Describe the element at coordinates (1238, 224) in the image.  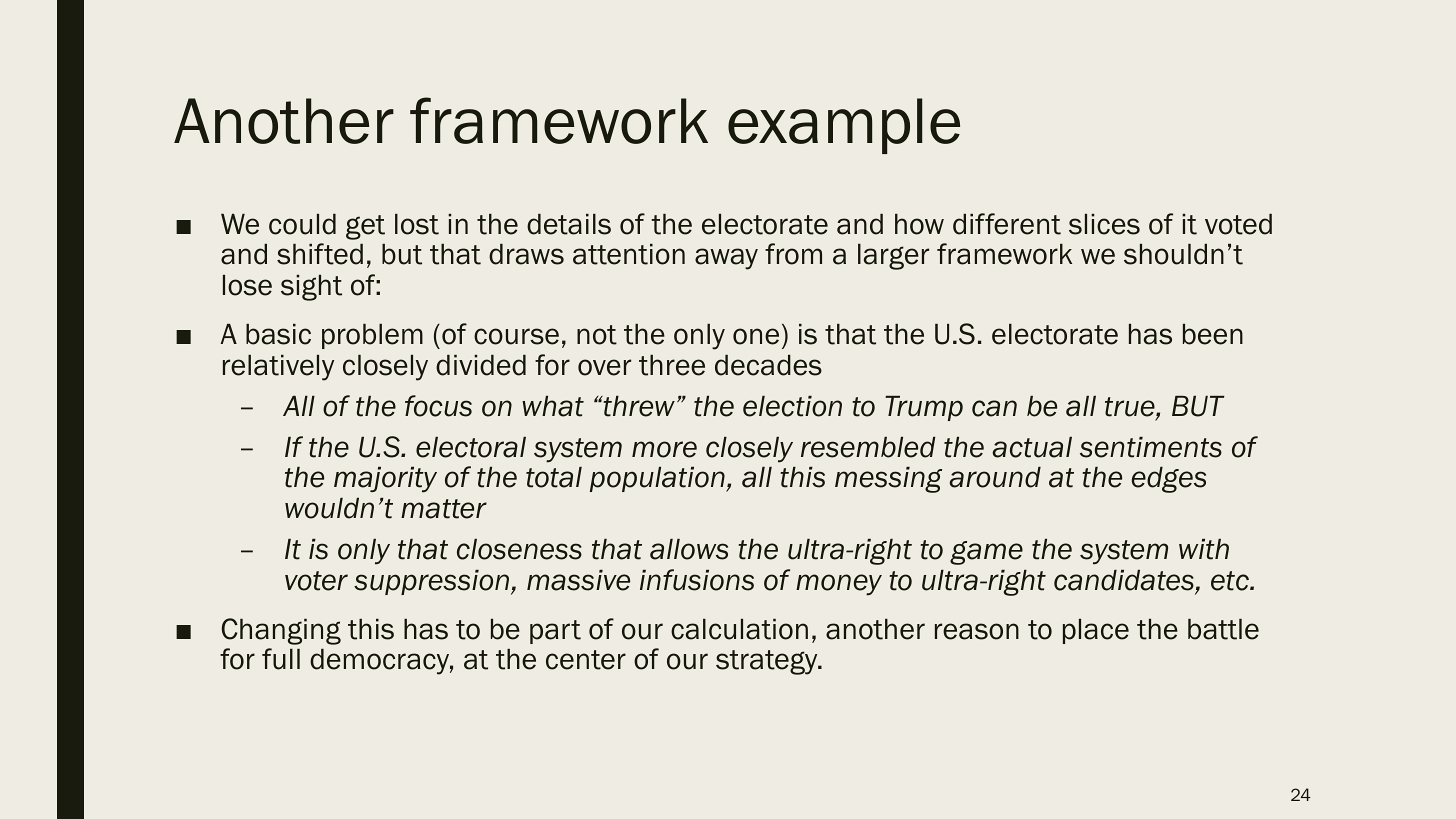
I see `voted` at that location.
